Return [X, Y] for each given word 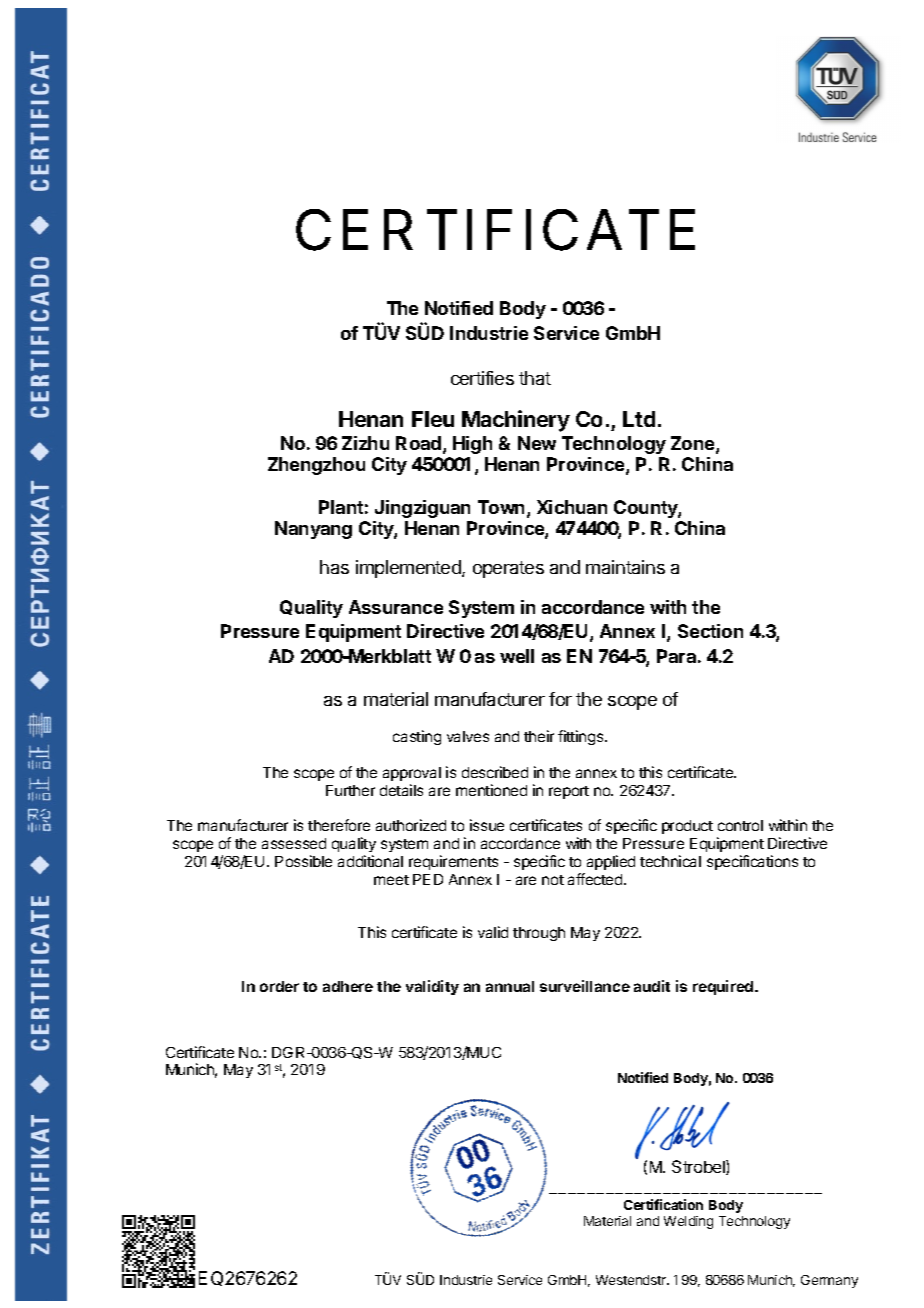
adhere [348, 986]
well [517, 656]
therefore [339, 825]
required [724, 987]
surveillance [585, 986]
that [535, 378]
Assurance [396, 607]
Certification [663, 1204]
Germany [829, 1281]
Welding [688, 1222]
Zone [694, 444]
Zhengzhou [316, 466]
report [569, 792]
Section [710, 631]
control [740, 825]
